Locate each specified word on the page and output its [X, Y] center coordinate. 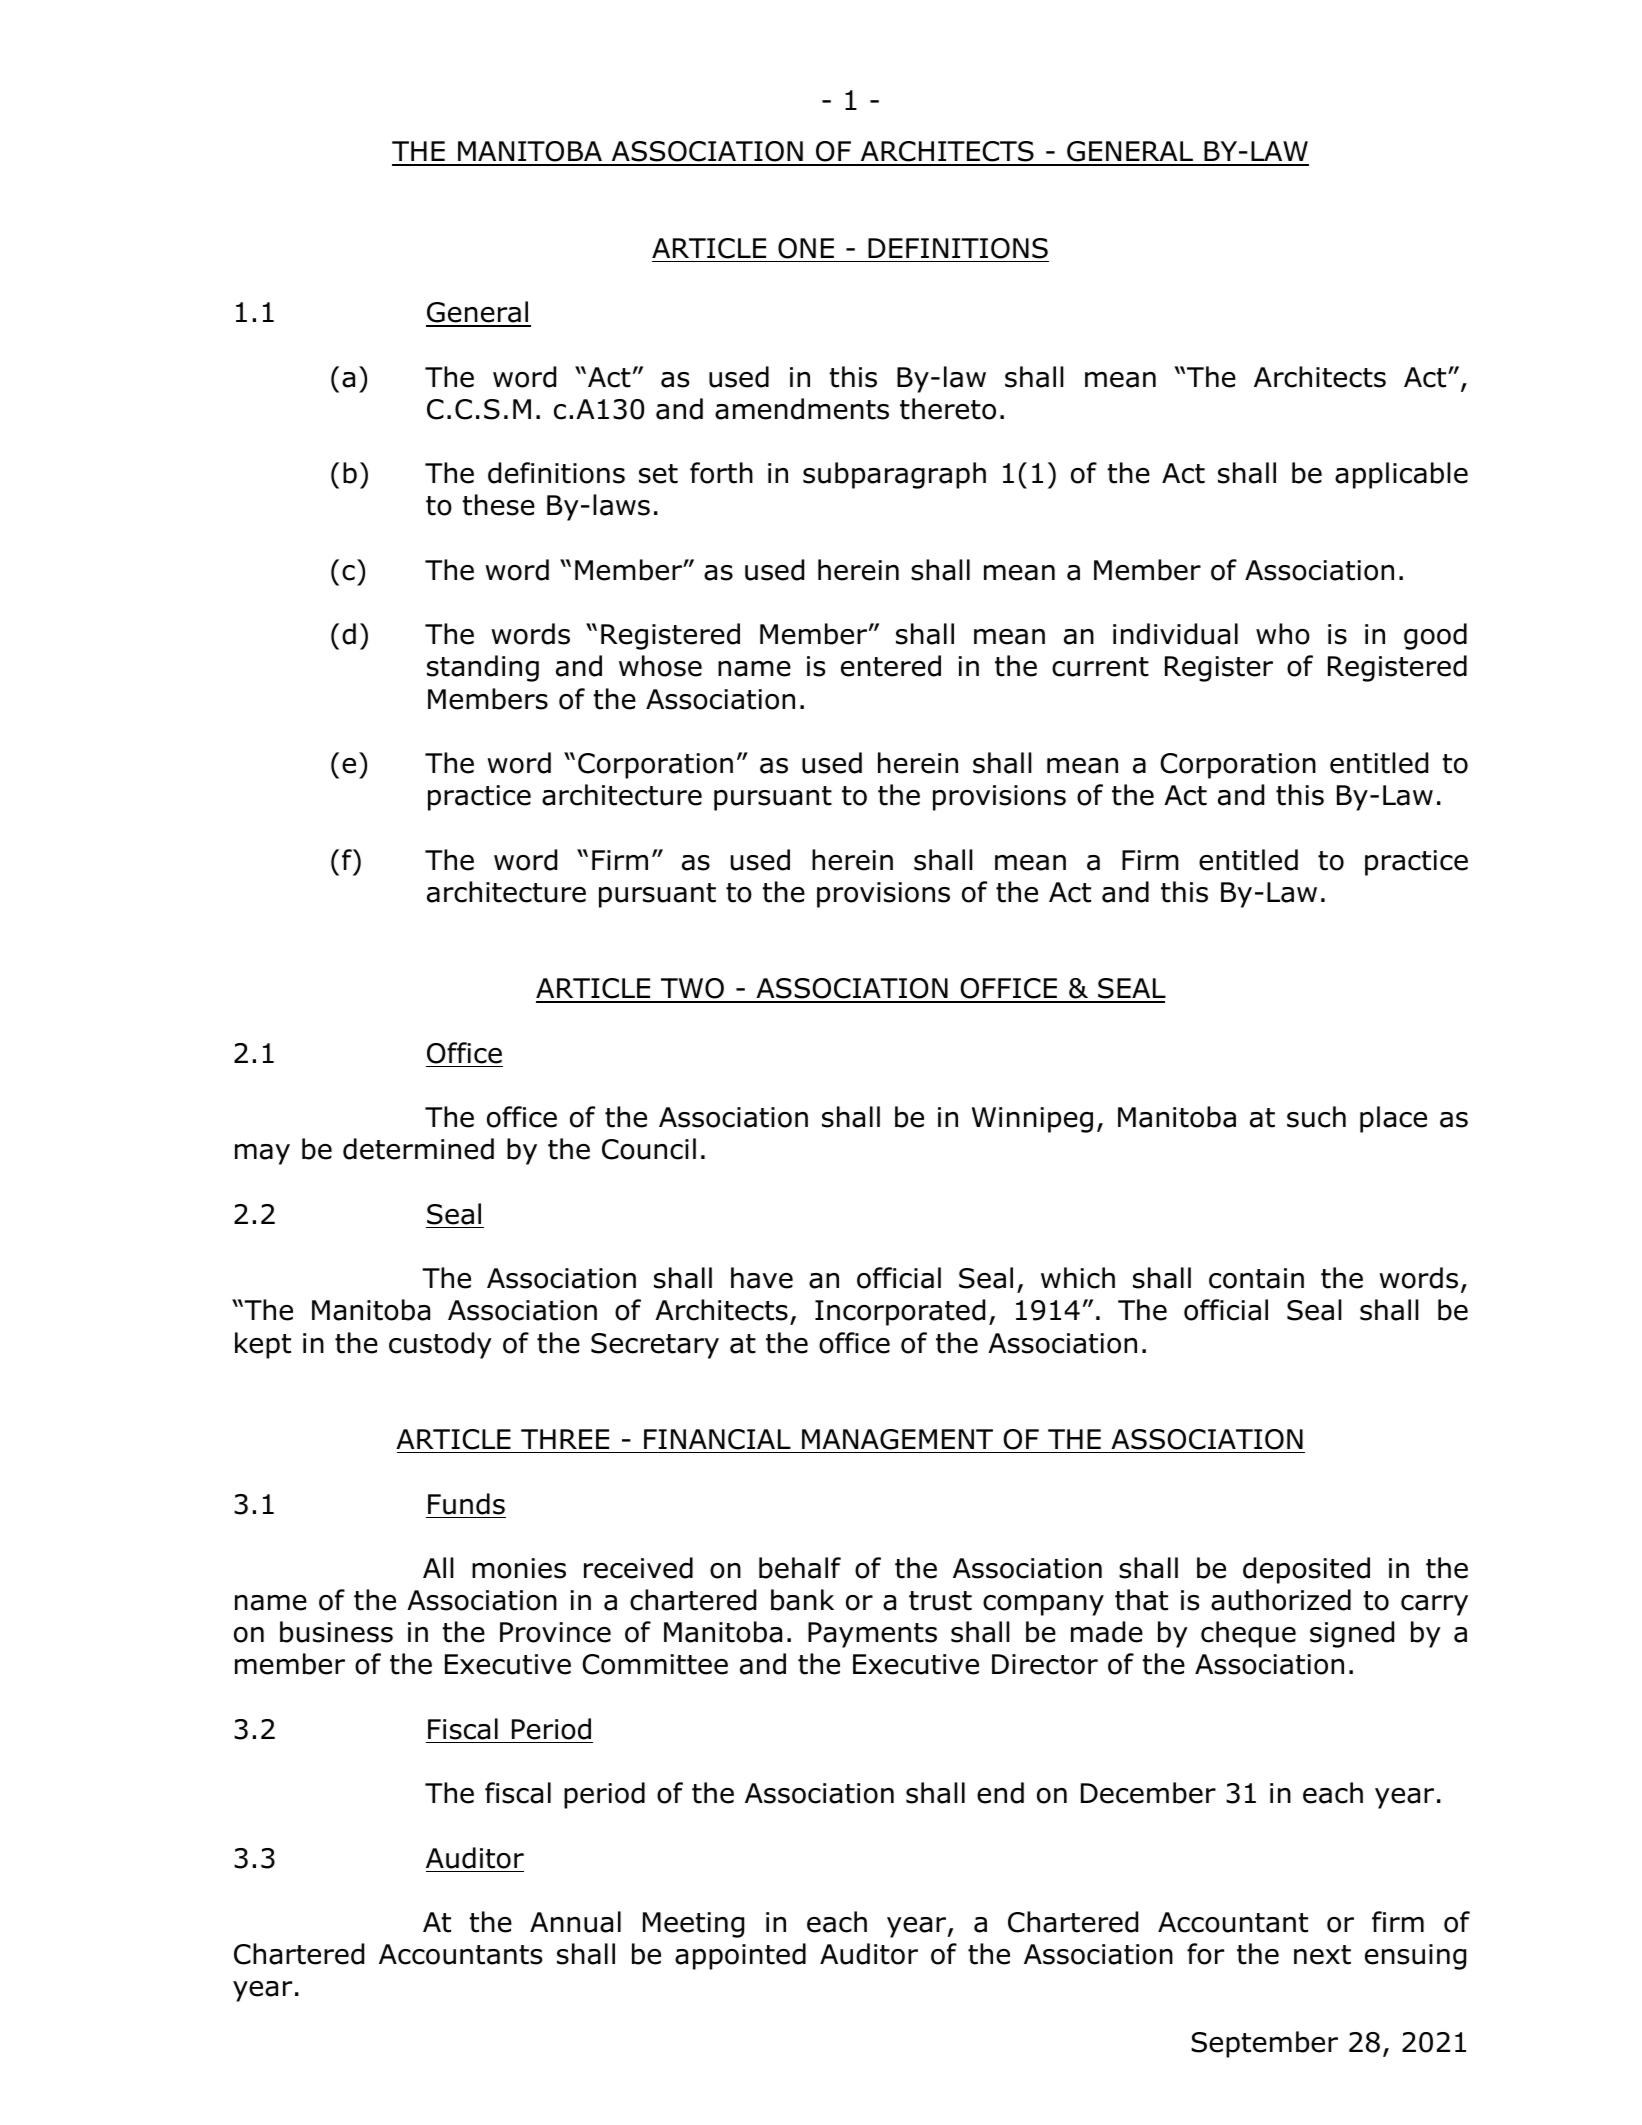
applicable [1401, 475]
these [499, 505]
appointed [740, 1956]
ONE [806, 248]
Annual [575, 1922]
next [1322, 1955]
